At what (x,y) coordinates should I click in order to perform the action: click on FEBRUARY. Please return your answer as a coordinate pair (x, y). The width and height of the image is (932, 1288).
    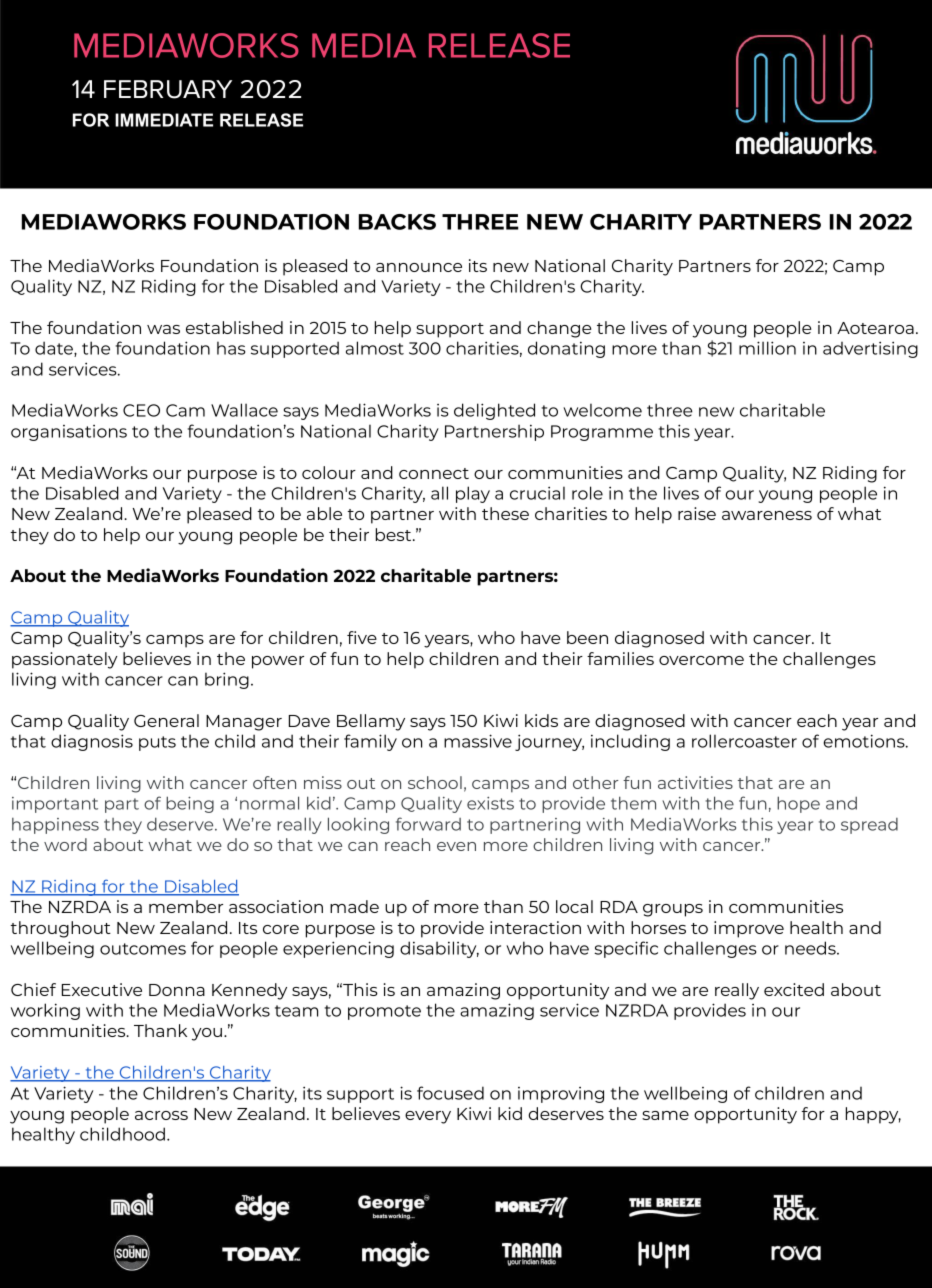
    Looking at the image, I should click on (168, 89).
